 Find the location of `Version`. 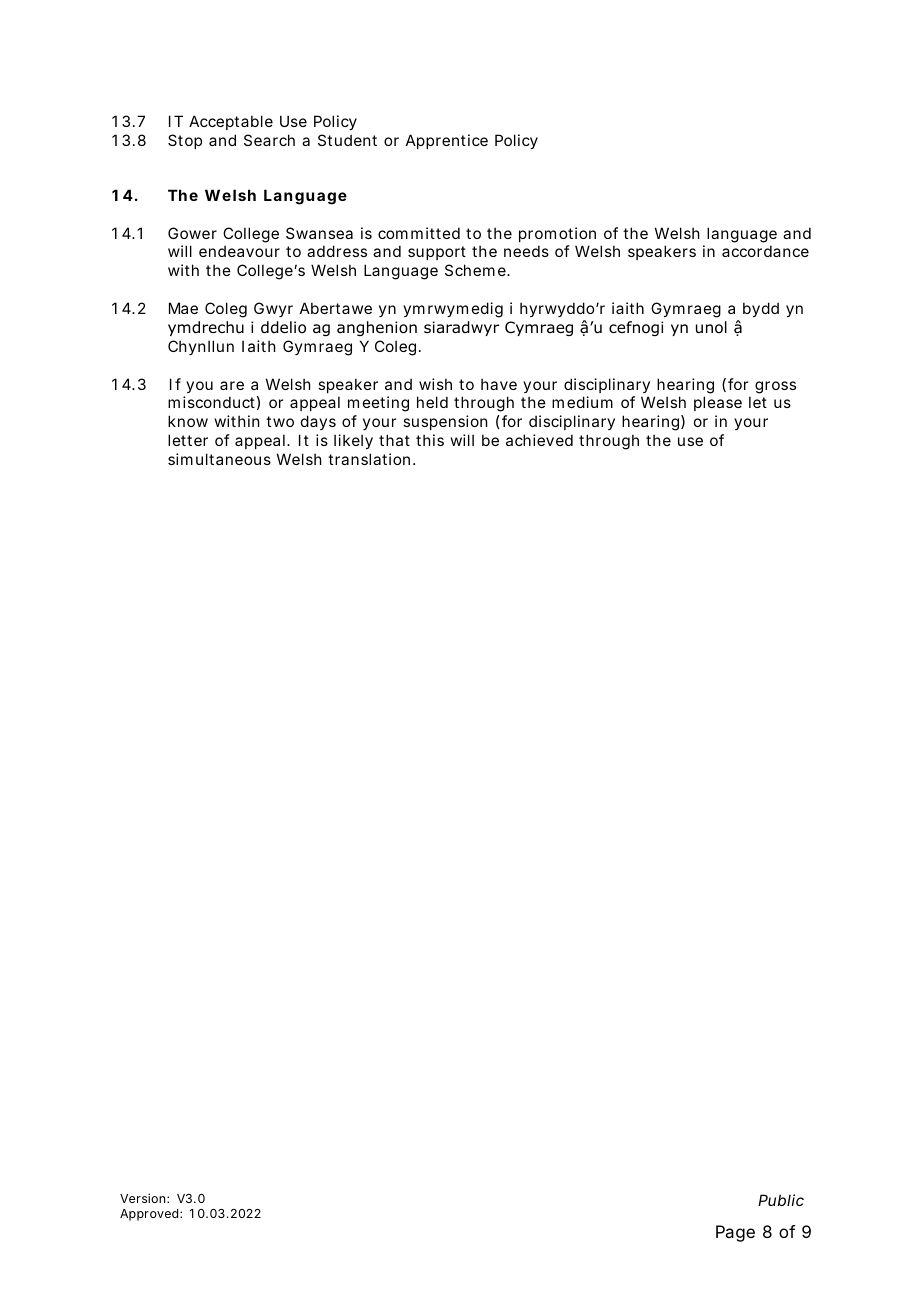

Version is located at coordinates (142, 1198).
